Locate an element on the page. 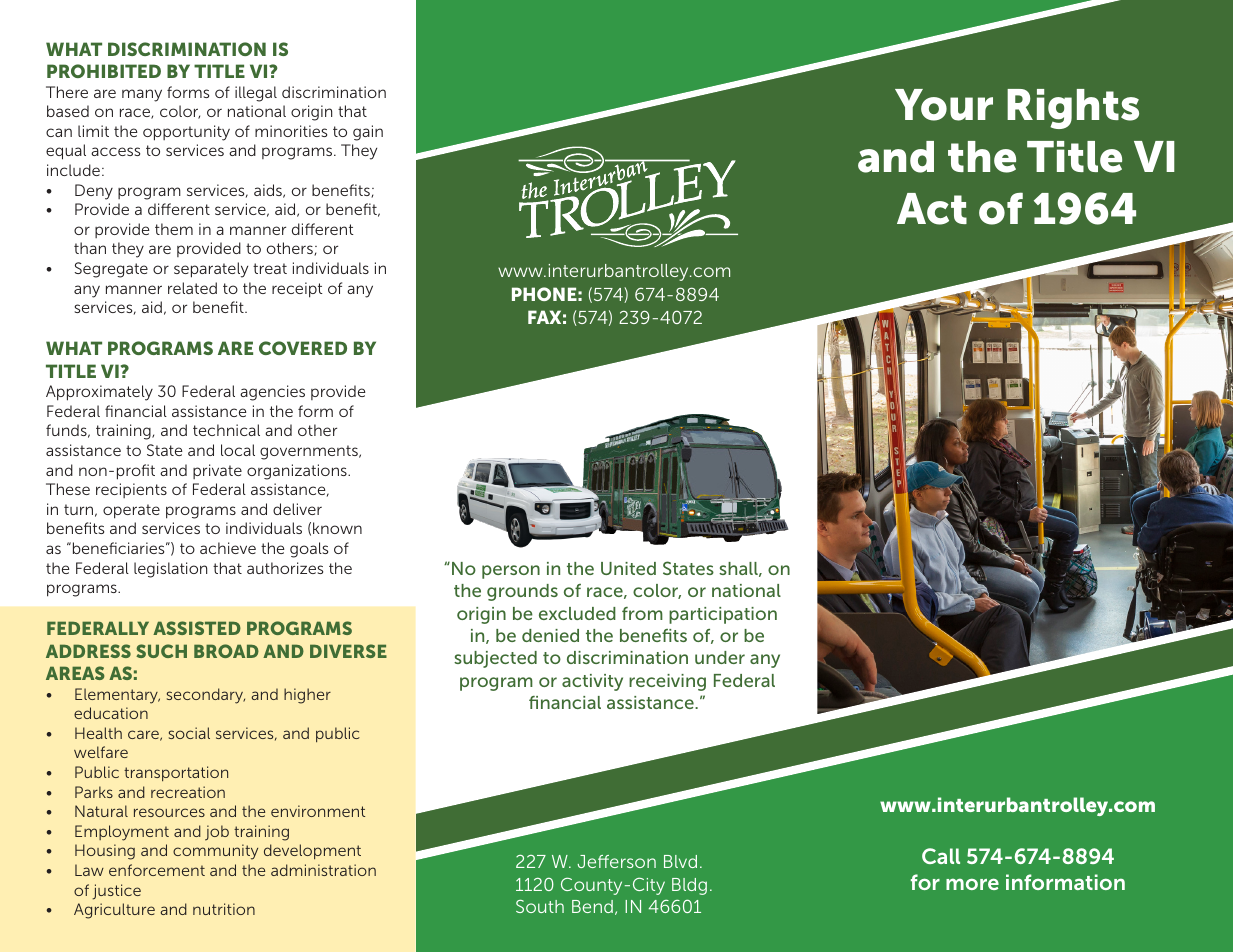 Image resolution: width=1233 pixels, height=952 pixels. gain is located at coordinates (368, 133).
